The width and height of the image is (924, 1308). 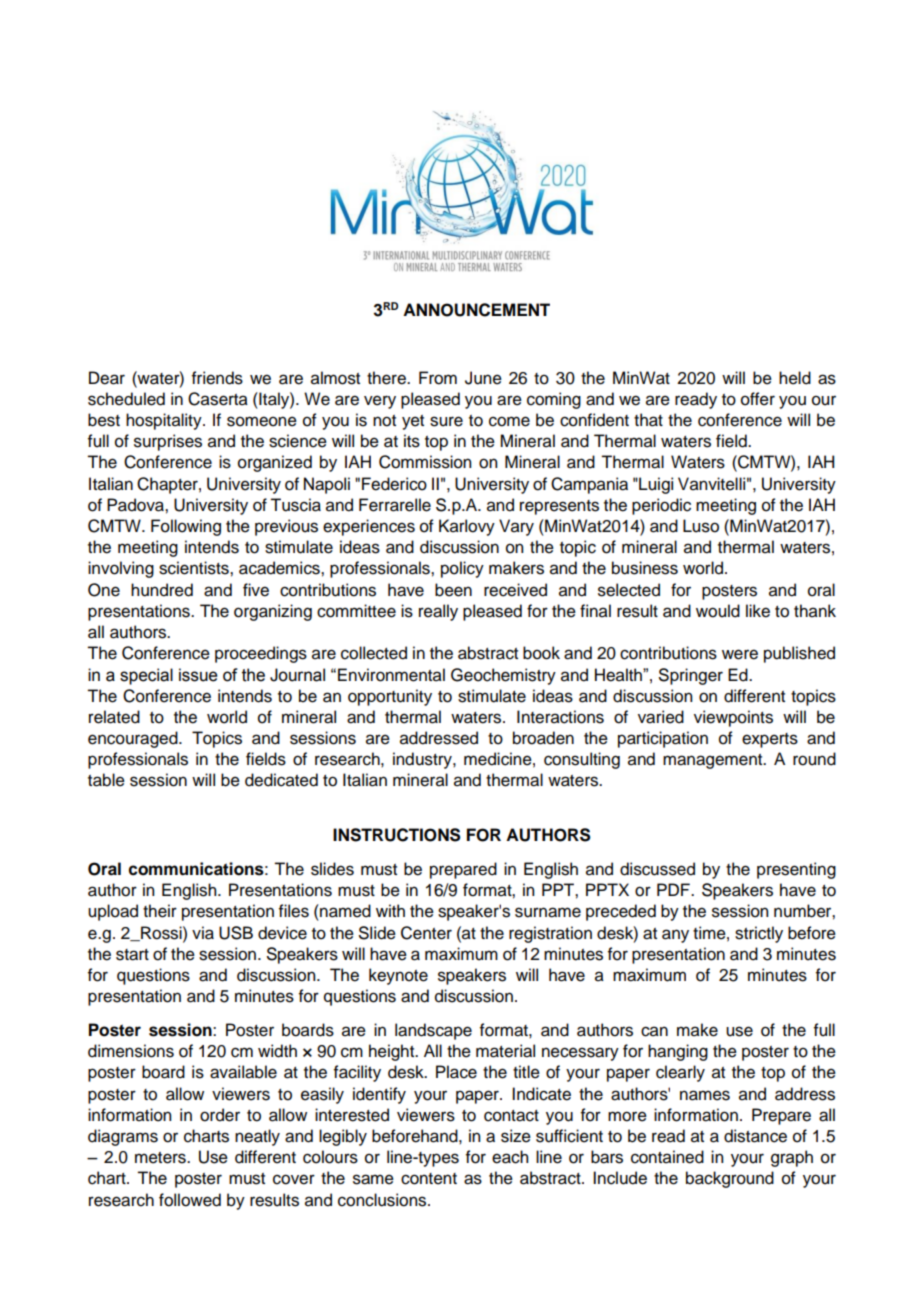 I want to click on held, so click(x=795, y=378).
